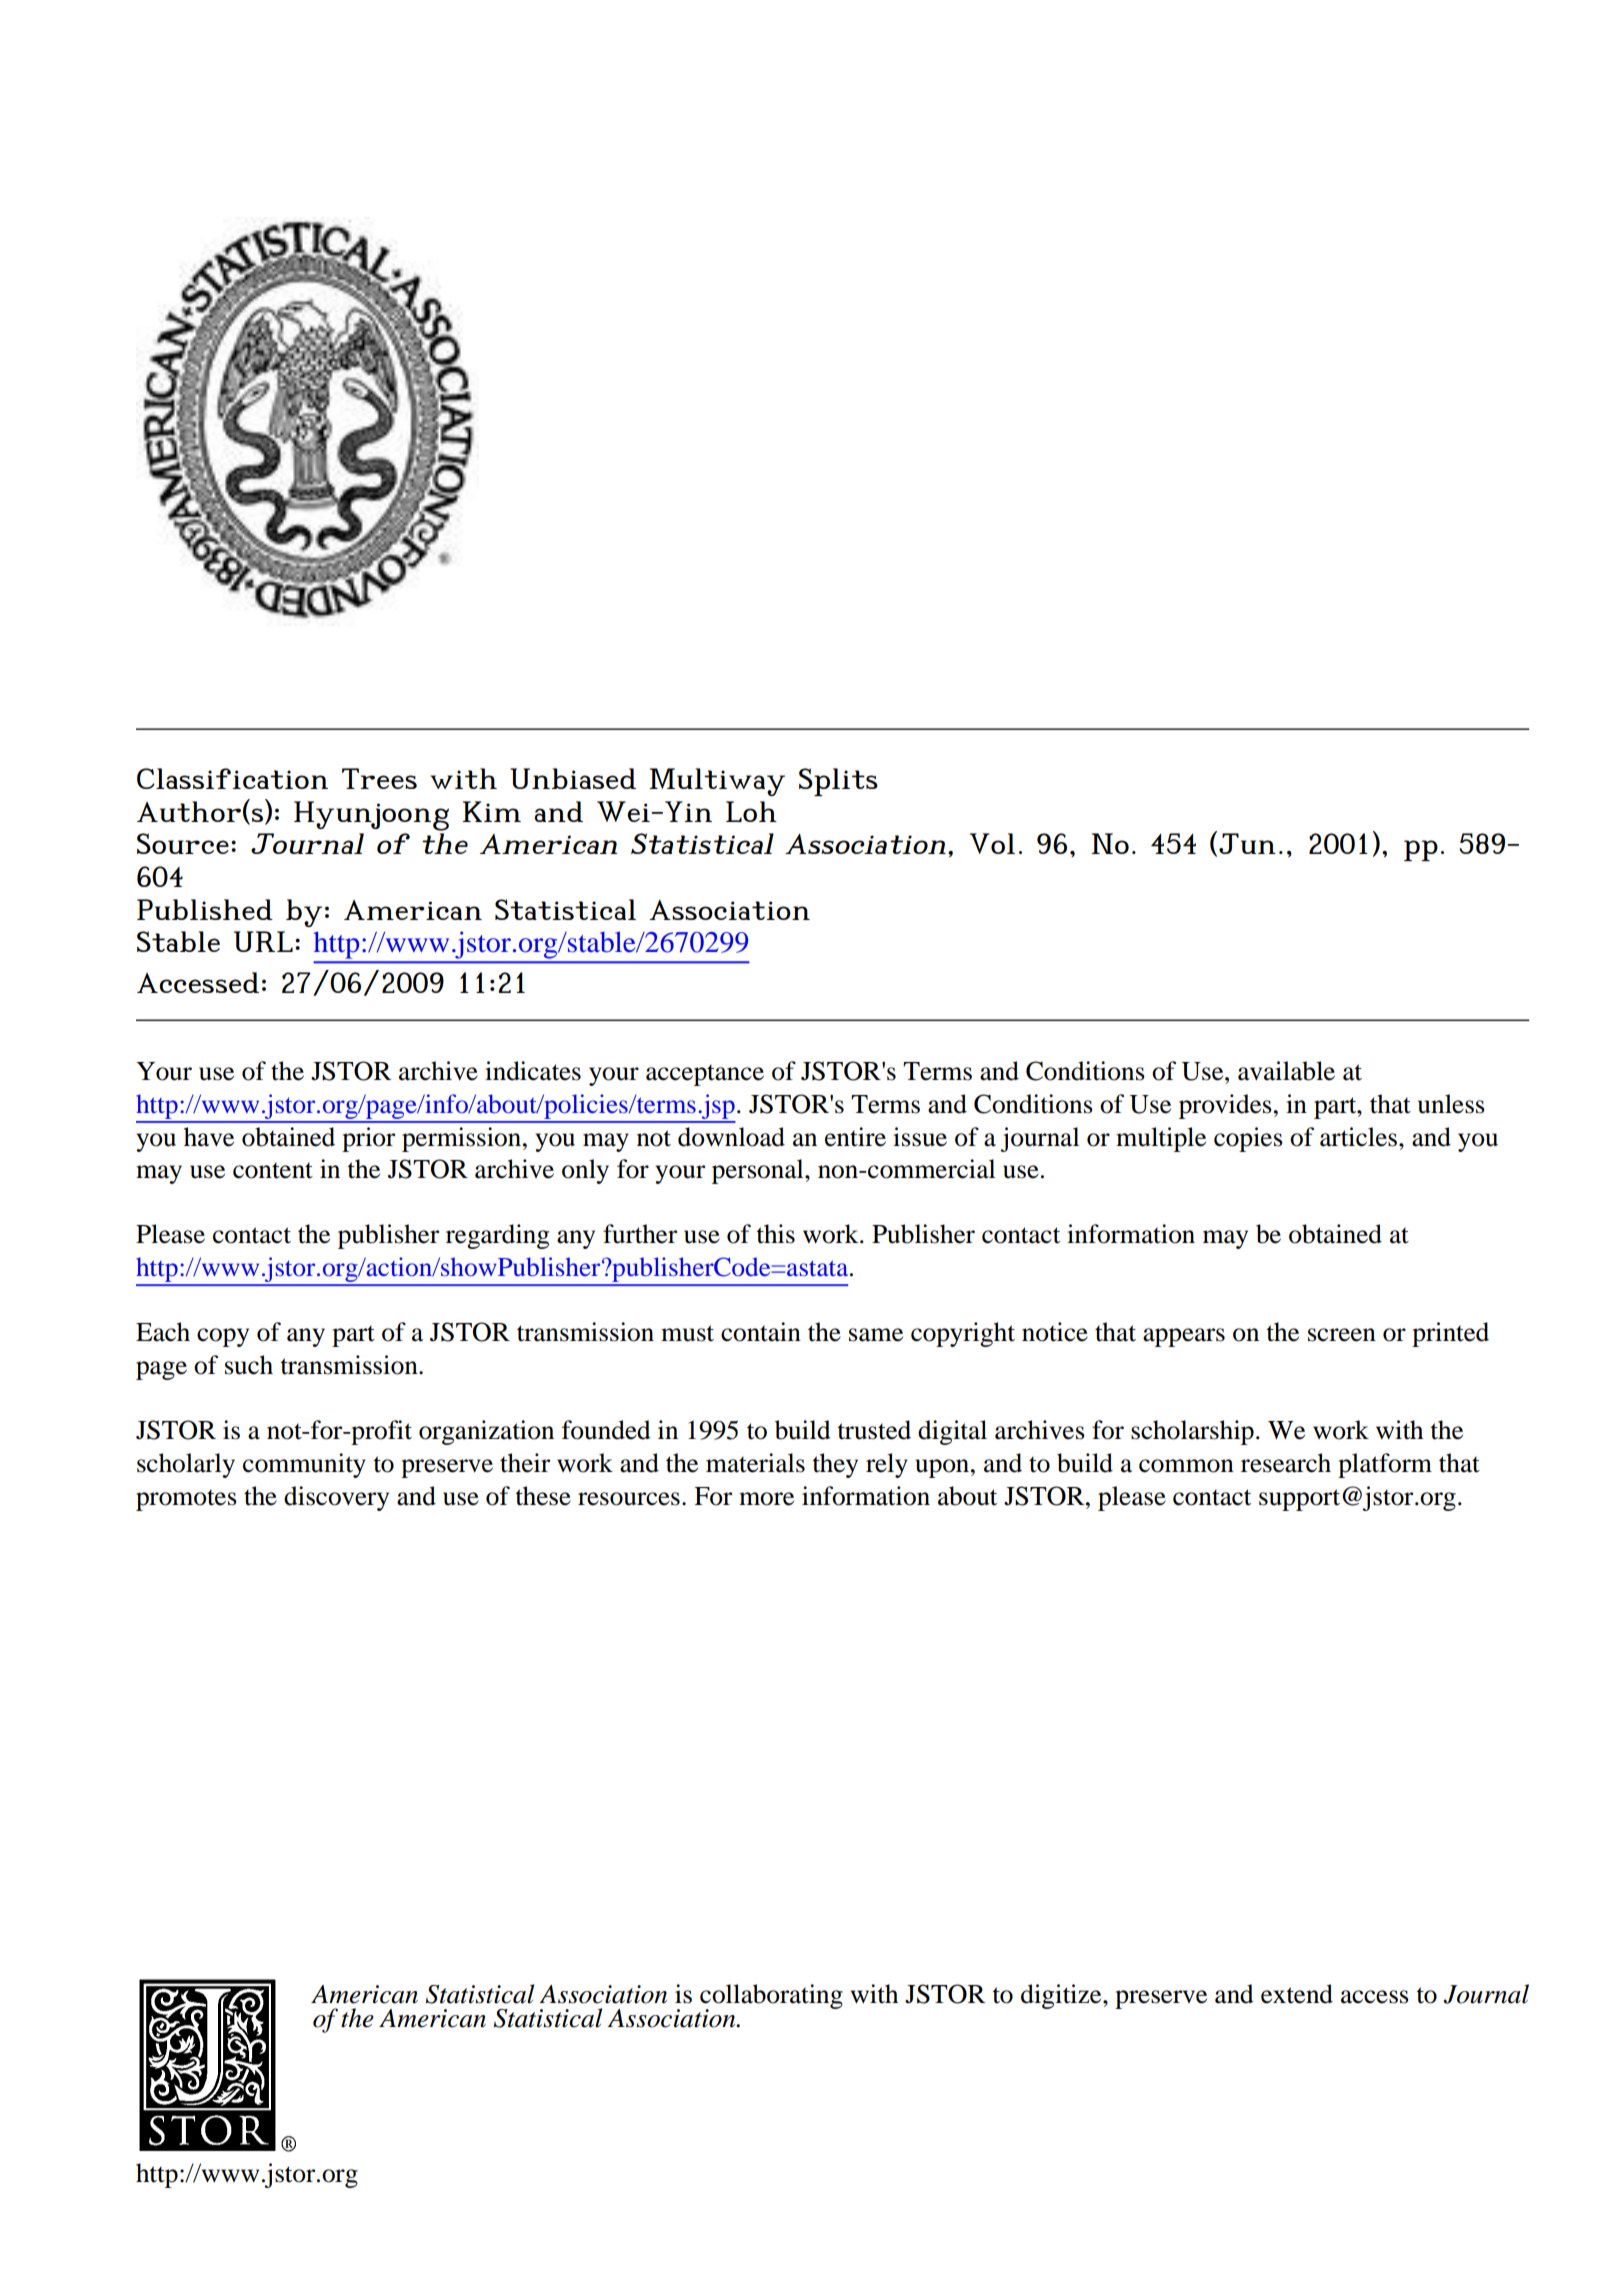  What do you see at coordinates (1297, 1994) in the image?
I see `extend` at bounding box center [1297, 1994].
